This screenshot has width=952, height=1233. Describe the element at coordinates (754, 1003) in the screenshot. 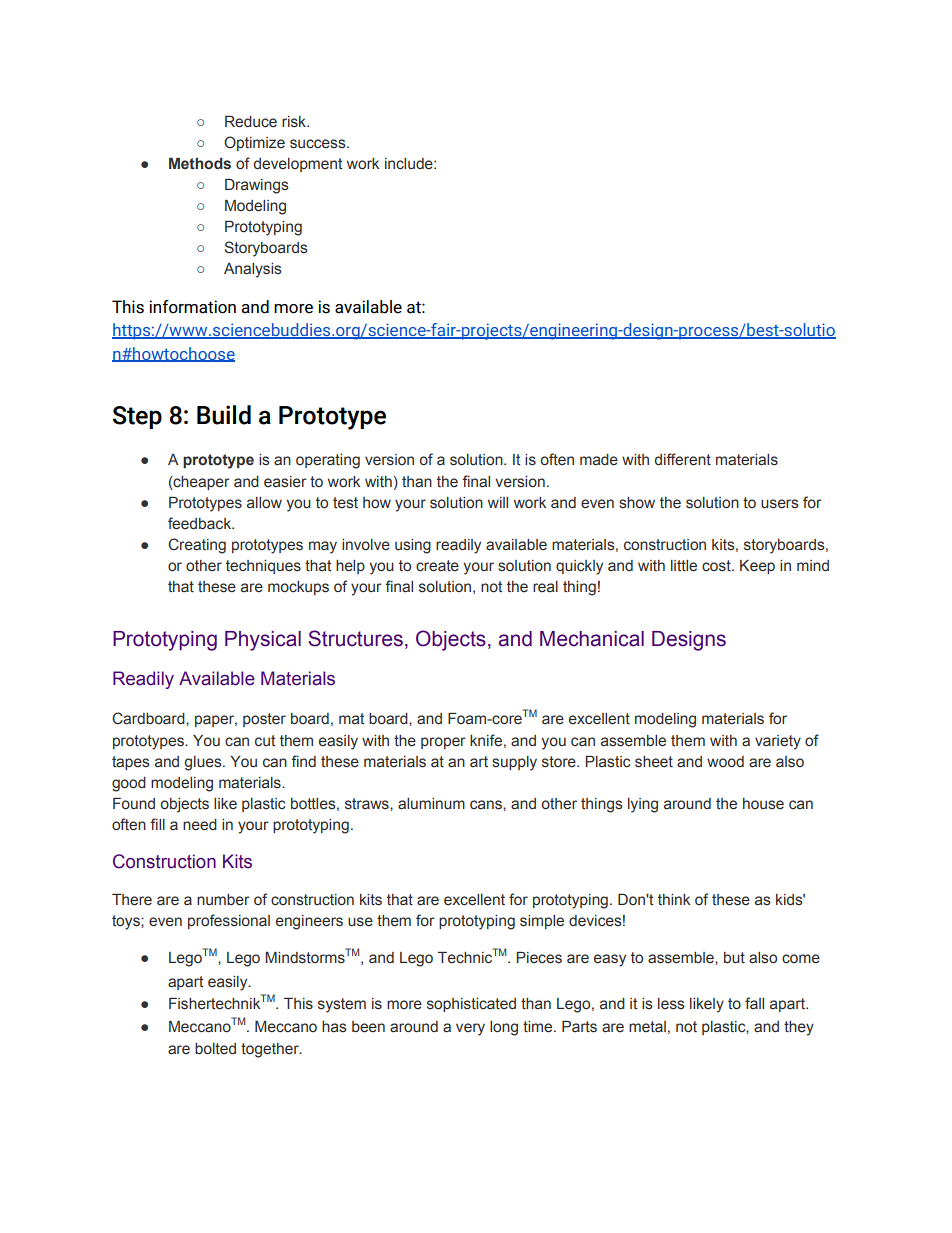

I see `fall` at that location.
